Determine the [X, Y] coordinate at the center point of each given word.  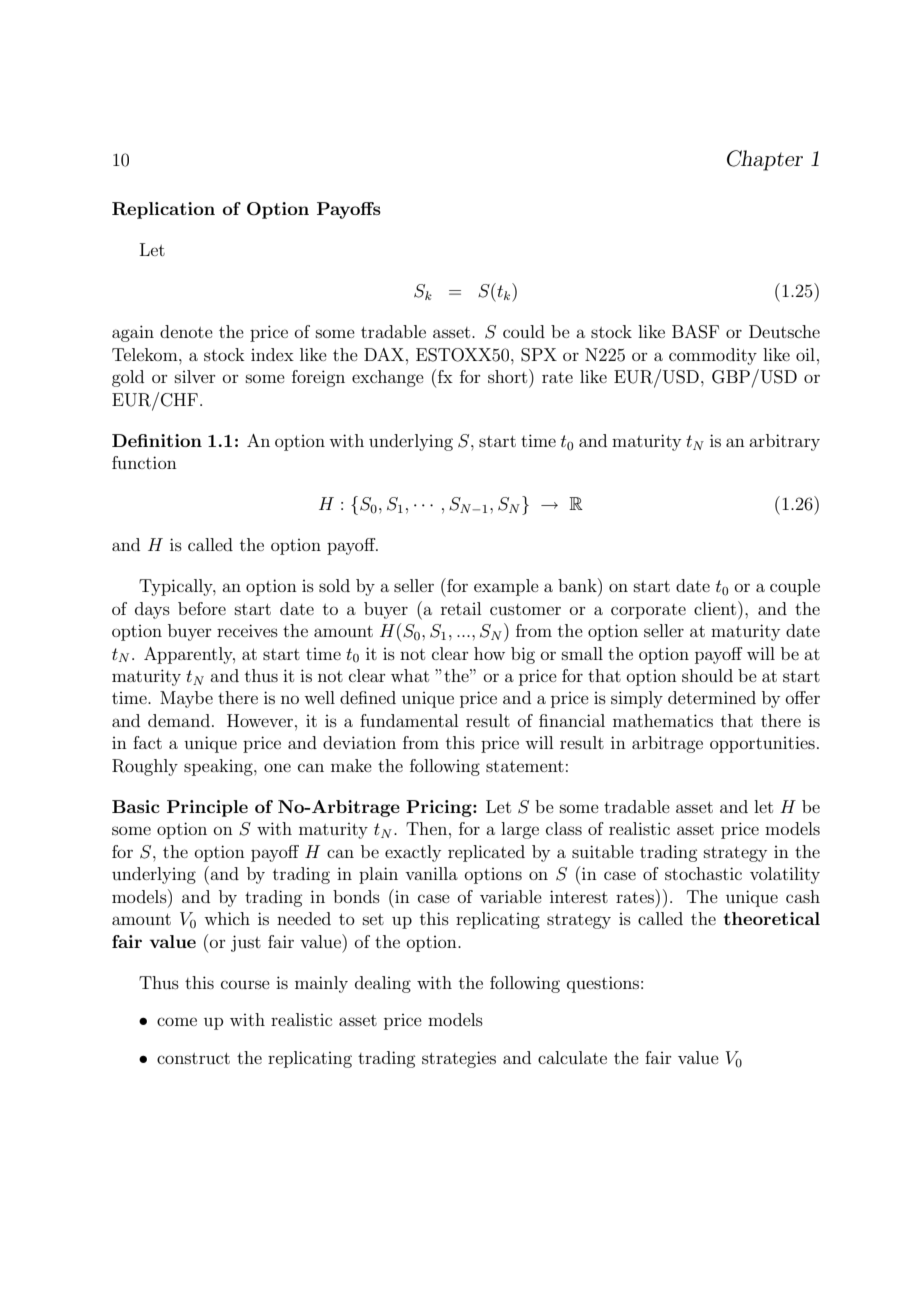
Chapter [765, 160]
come [177, 1021]
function [144, 462]
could [524, 331]
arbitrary [784, 442]
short [509, 376]
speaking [219, 767]
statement [525, 766]
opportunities [762, 744]
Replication [163, 210]
